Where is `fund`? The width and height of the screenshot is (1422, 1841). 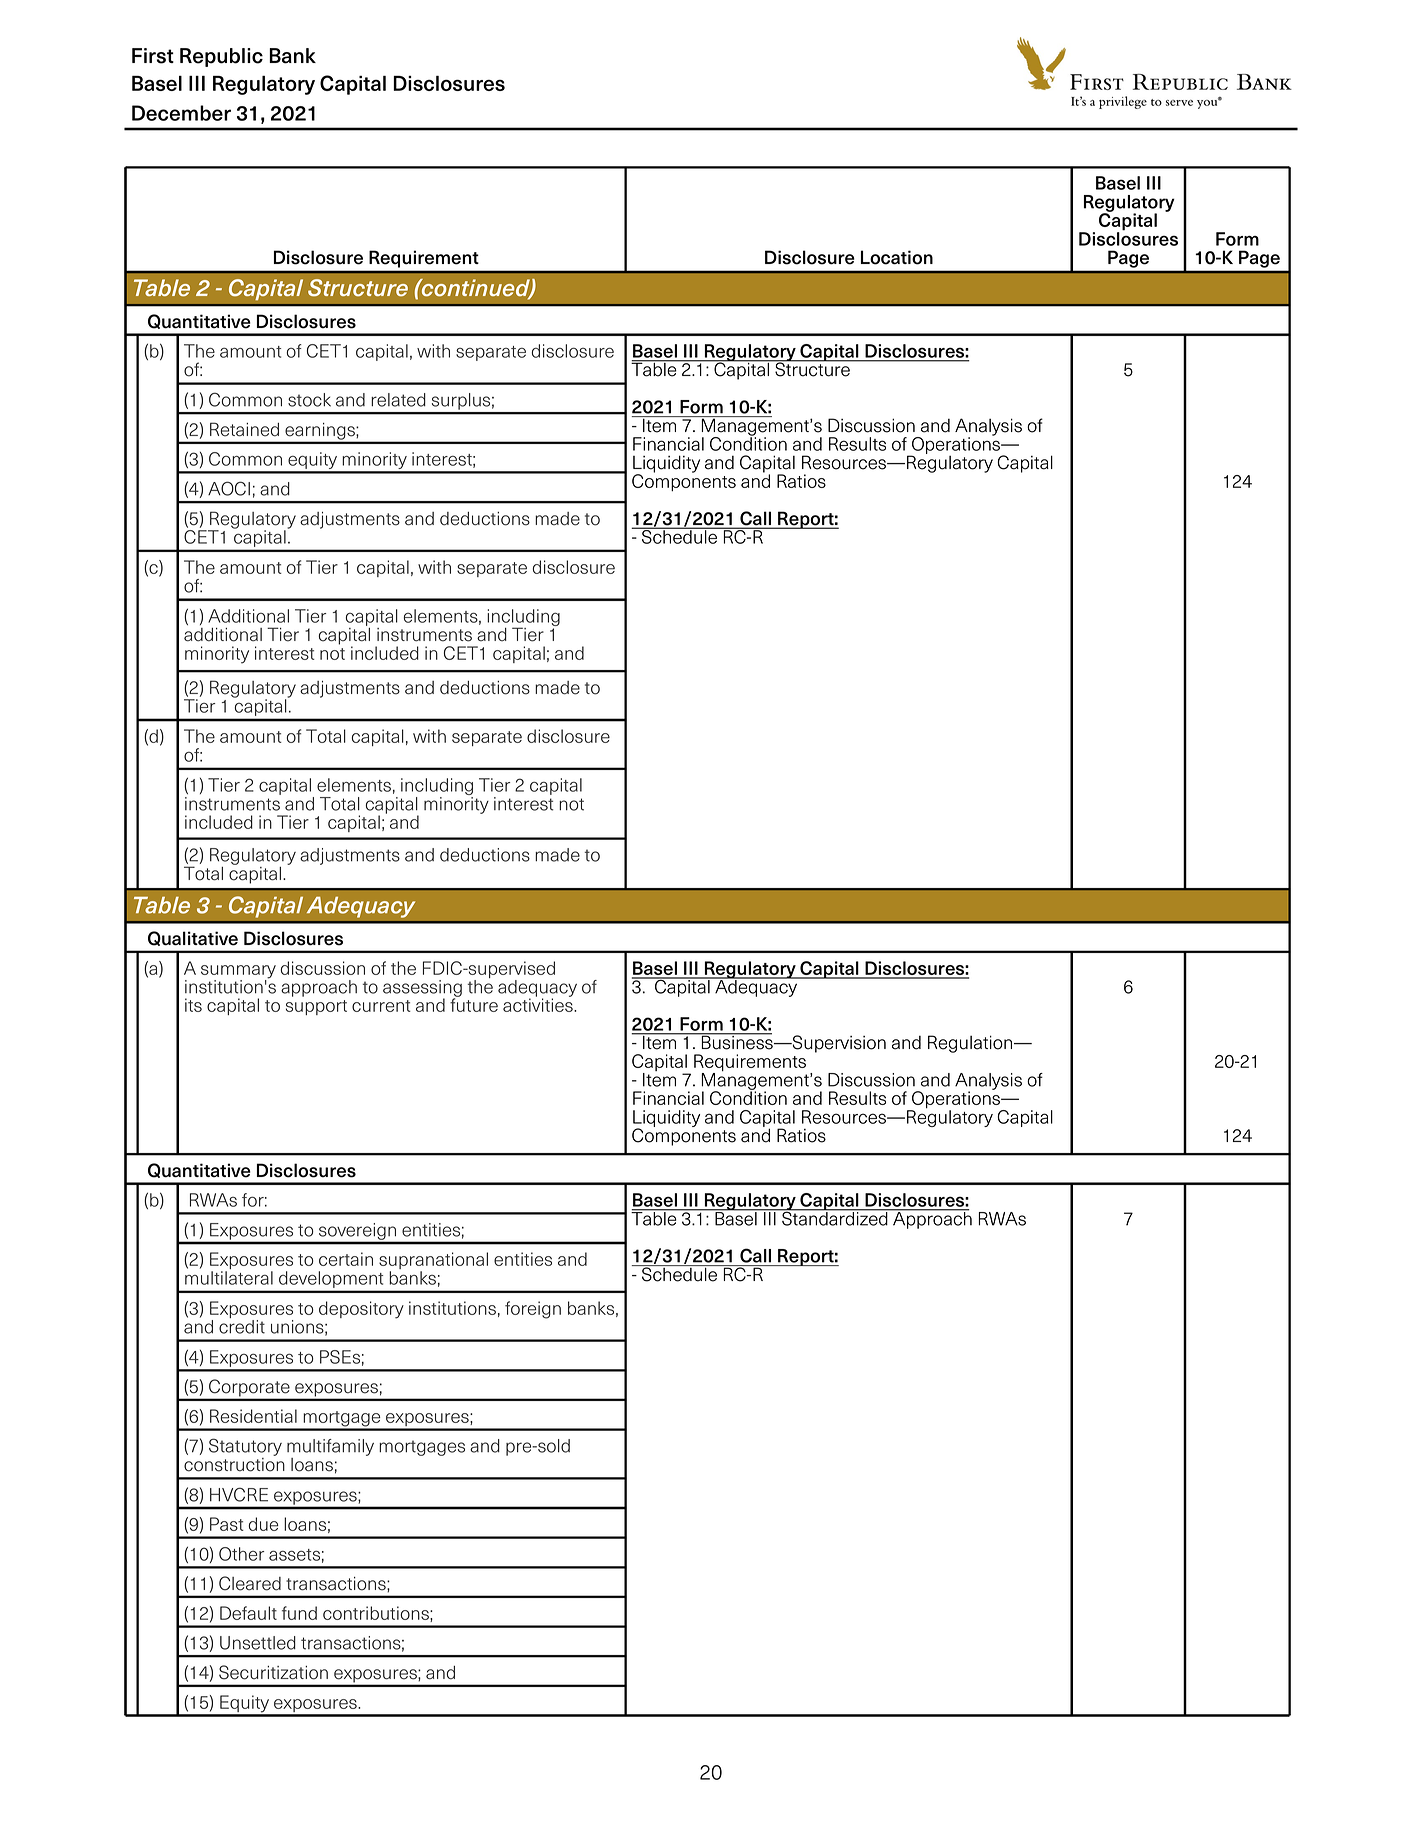
fund is located at coordinates (299, 1613).
